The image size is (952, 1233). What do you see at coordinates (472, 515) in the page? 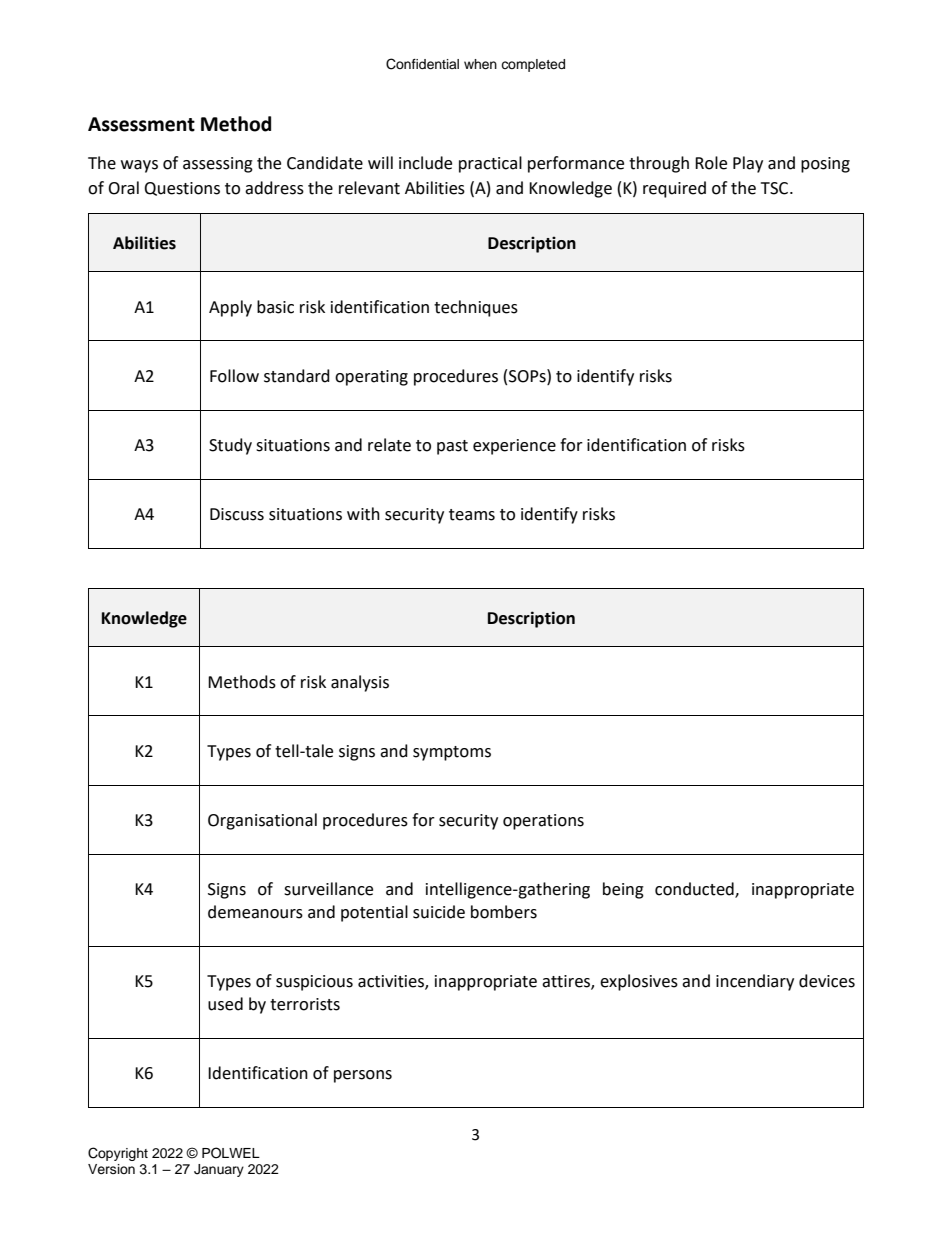
I see `teams` at bounding box center [472, 515].
